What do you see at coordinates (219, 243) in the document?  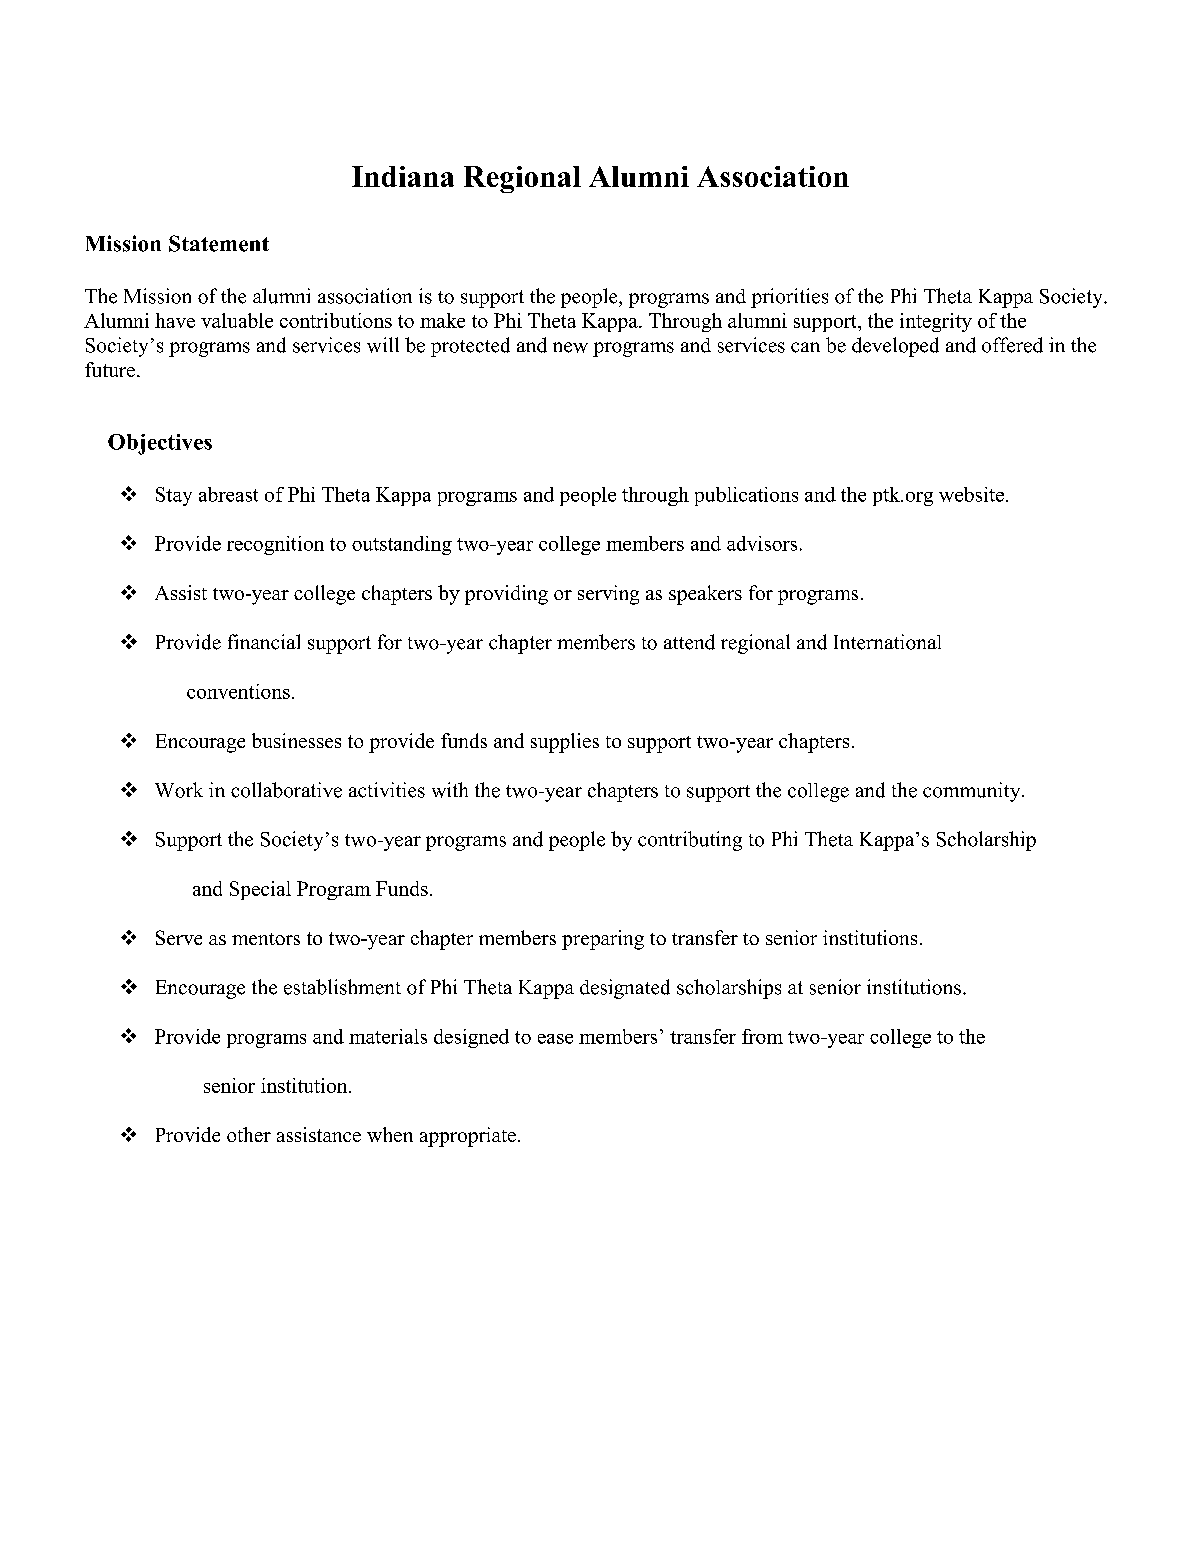 I see `Statement` at bounding box center [219, 243].
